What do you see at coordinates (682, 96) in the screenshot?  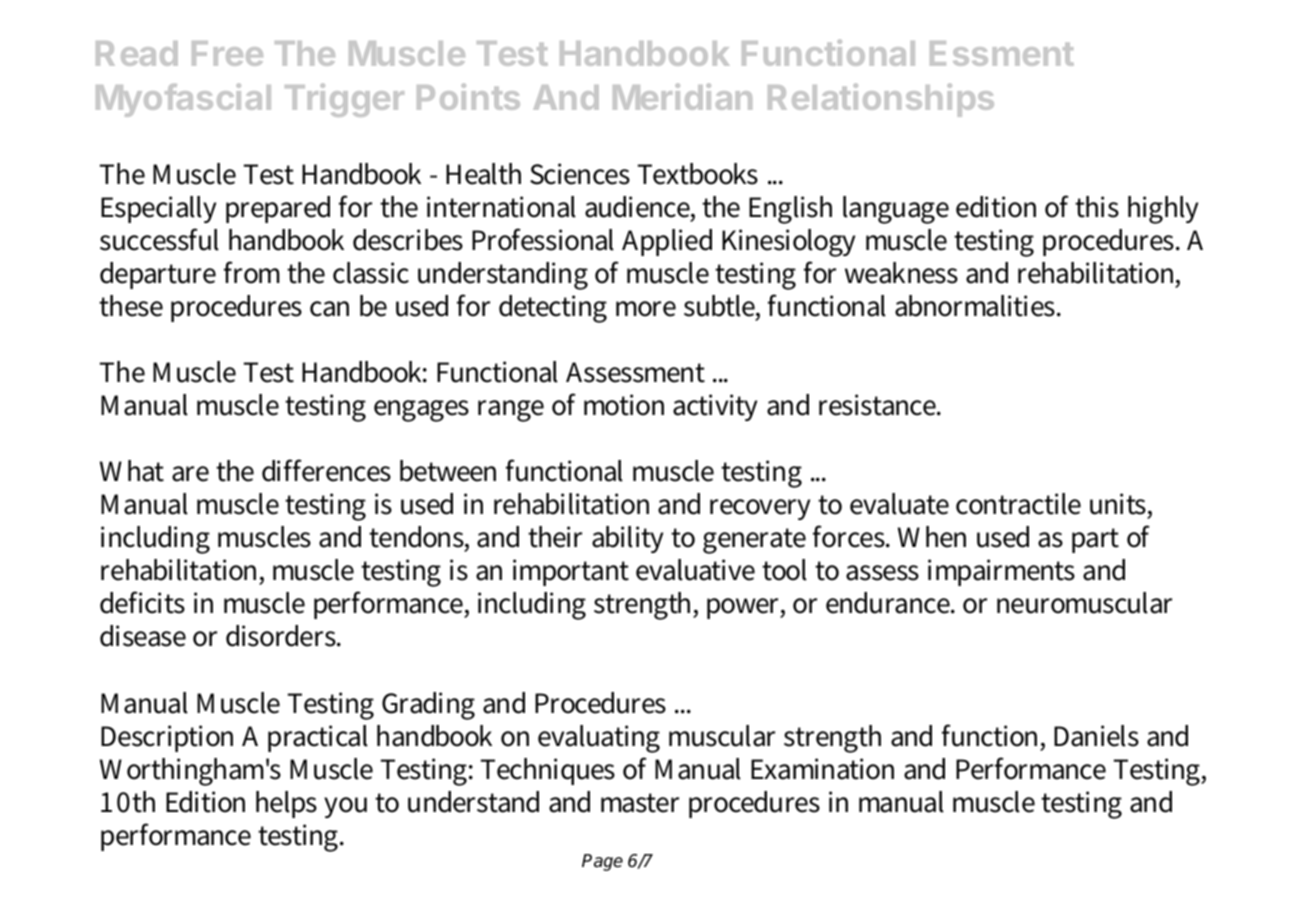 I see `Meridian` at bounding box center [682, 96].
